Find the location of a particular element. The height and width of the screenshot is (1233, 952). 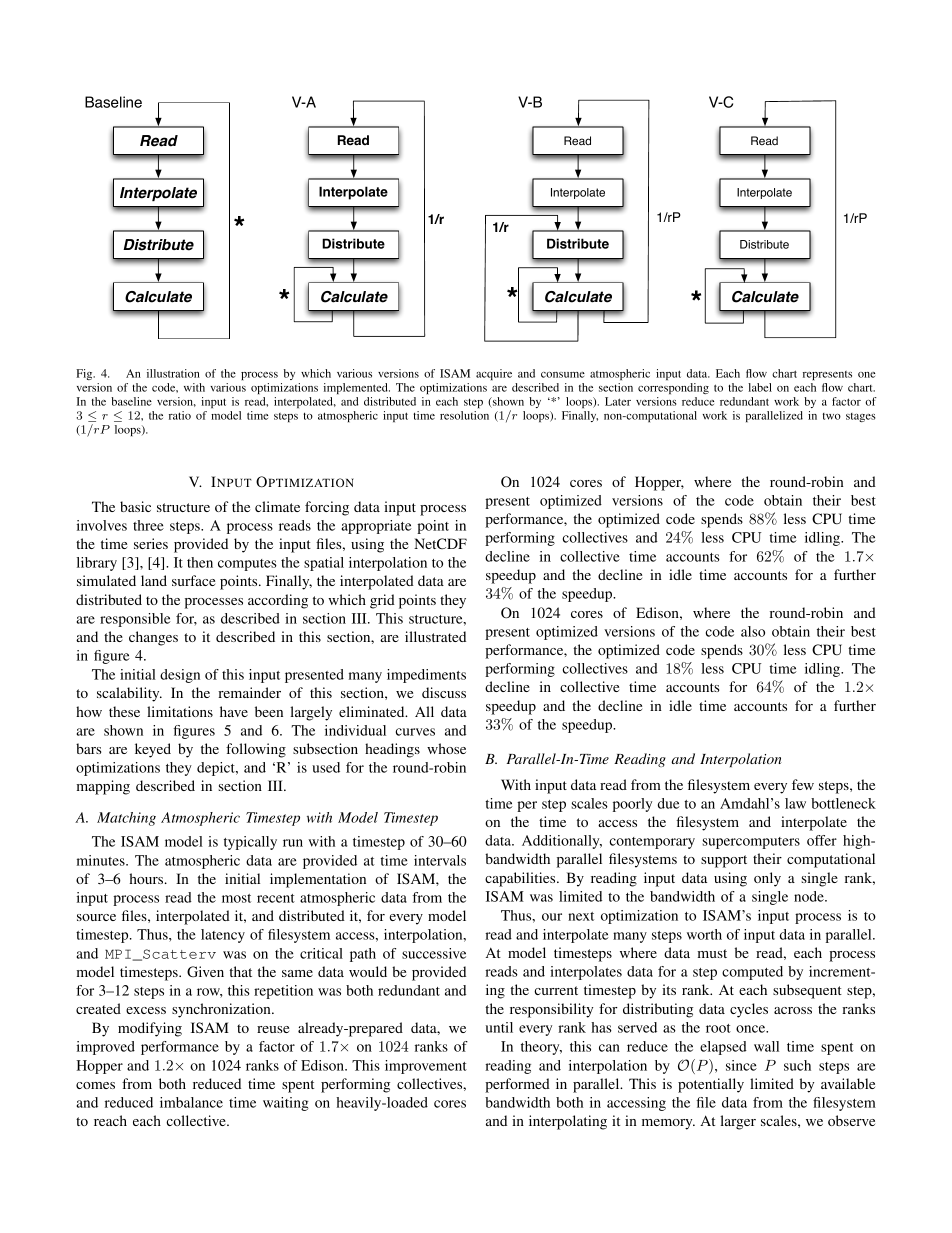

whose is located at coordinates (446, 748).
